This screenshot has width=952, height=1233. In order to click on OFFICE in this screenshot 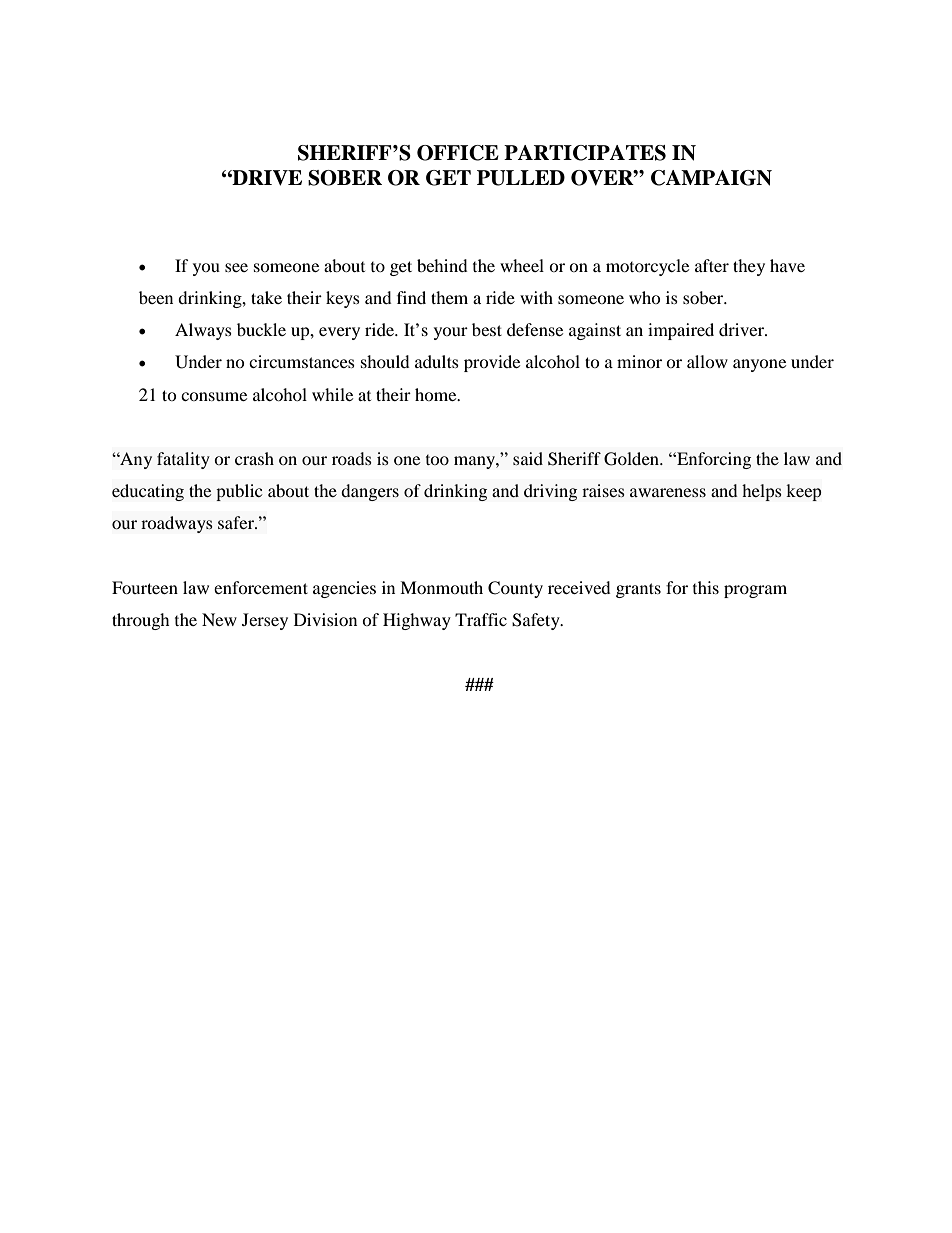, I will do `click(458, 153)`.
